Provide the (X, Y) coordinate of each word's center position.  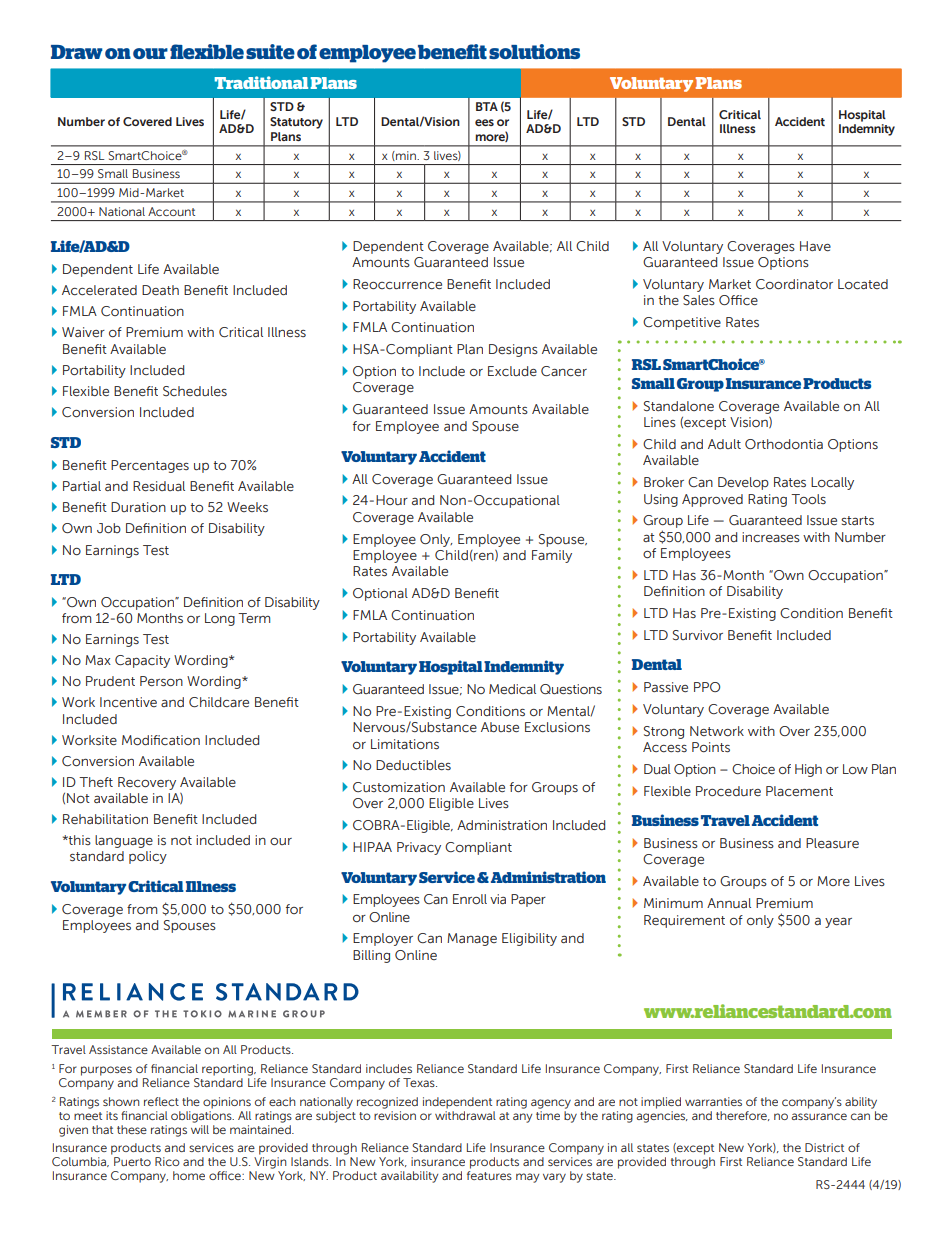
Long (220, 619)
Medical (512, 689)
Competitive (682, 323)
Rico (167, 1161)
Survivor (698, 635)
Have (815, 246)
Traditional (261, 82)
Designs (513, 350)
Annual (729, 903)
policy (148, 857)
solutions (534, 51)
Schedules (195, 391)
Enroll (470, 899)
